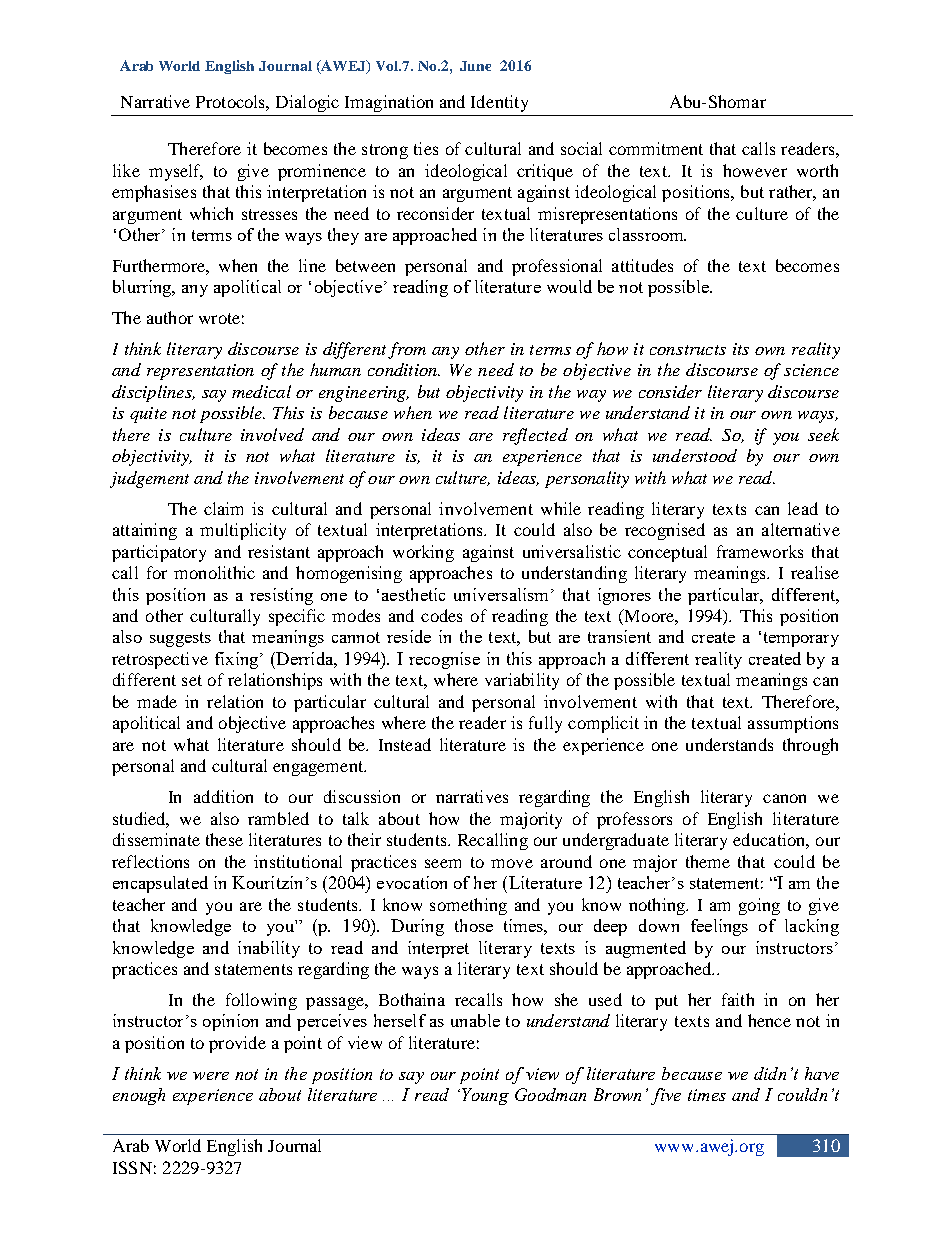 Image resolution: width=952 pixels, height=1233 pixels. Describe the element at coordinates (760, 551) in the page. I see `frameworks` at that location.
